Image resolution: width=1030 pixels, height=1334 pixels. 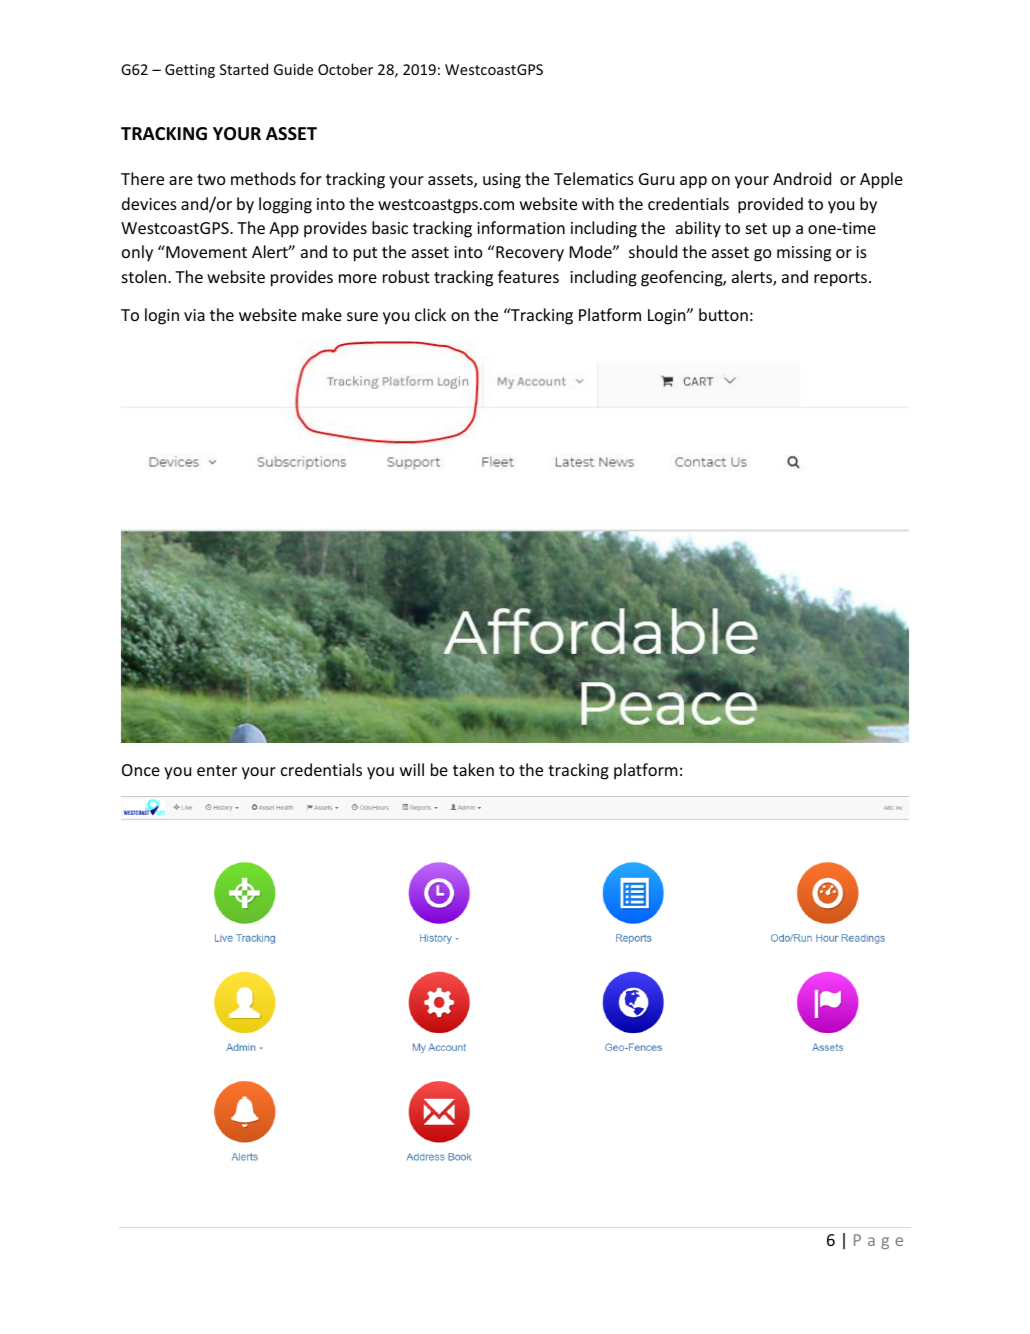 What do you see at coordinates (322, 314) in the document?
I see `make` at bounding box center [322, 314].
